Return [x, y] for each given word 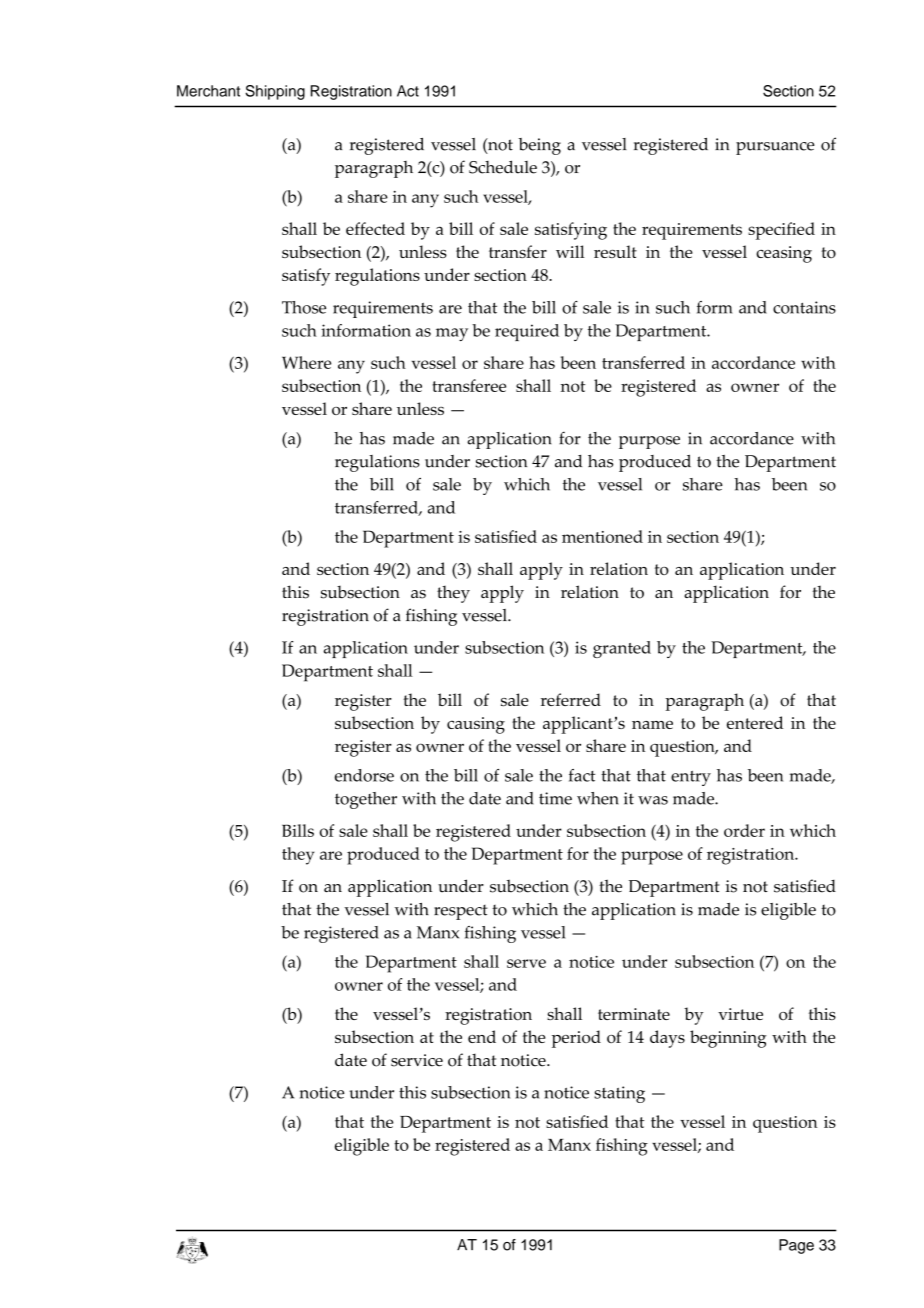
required [527, 332]
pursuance [775, 148]
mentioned [602, 536]
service [417, 1060]
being [540, 146]
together [366, 800]
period [576, 1039]
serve [526, 963]
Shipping [275, 92]
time [555, 798]
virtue [740, 1014]
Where [306, 362]
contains [804, 307]
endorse [364, 775]
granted [622, 649]
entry [691, 778]
